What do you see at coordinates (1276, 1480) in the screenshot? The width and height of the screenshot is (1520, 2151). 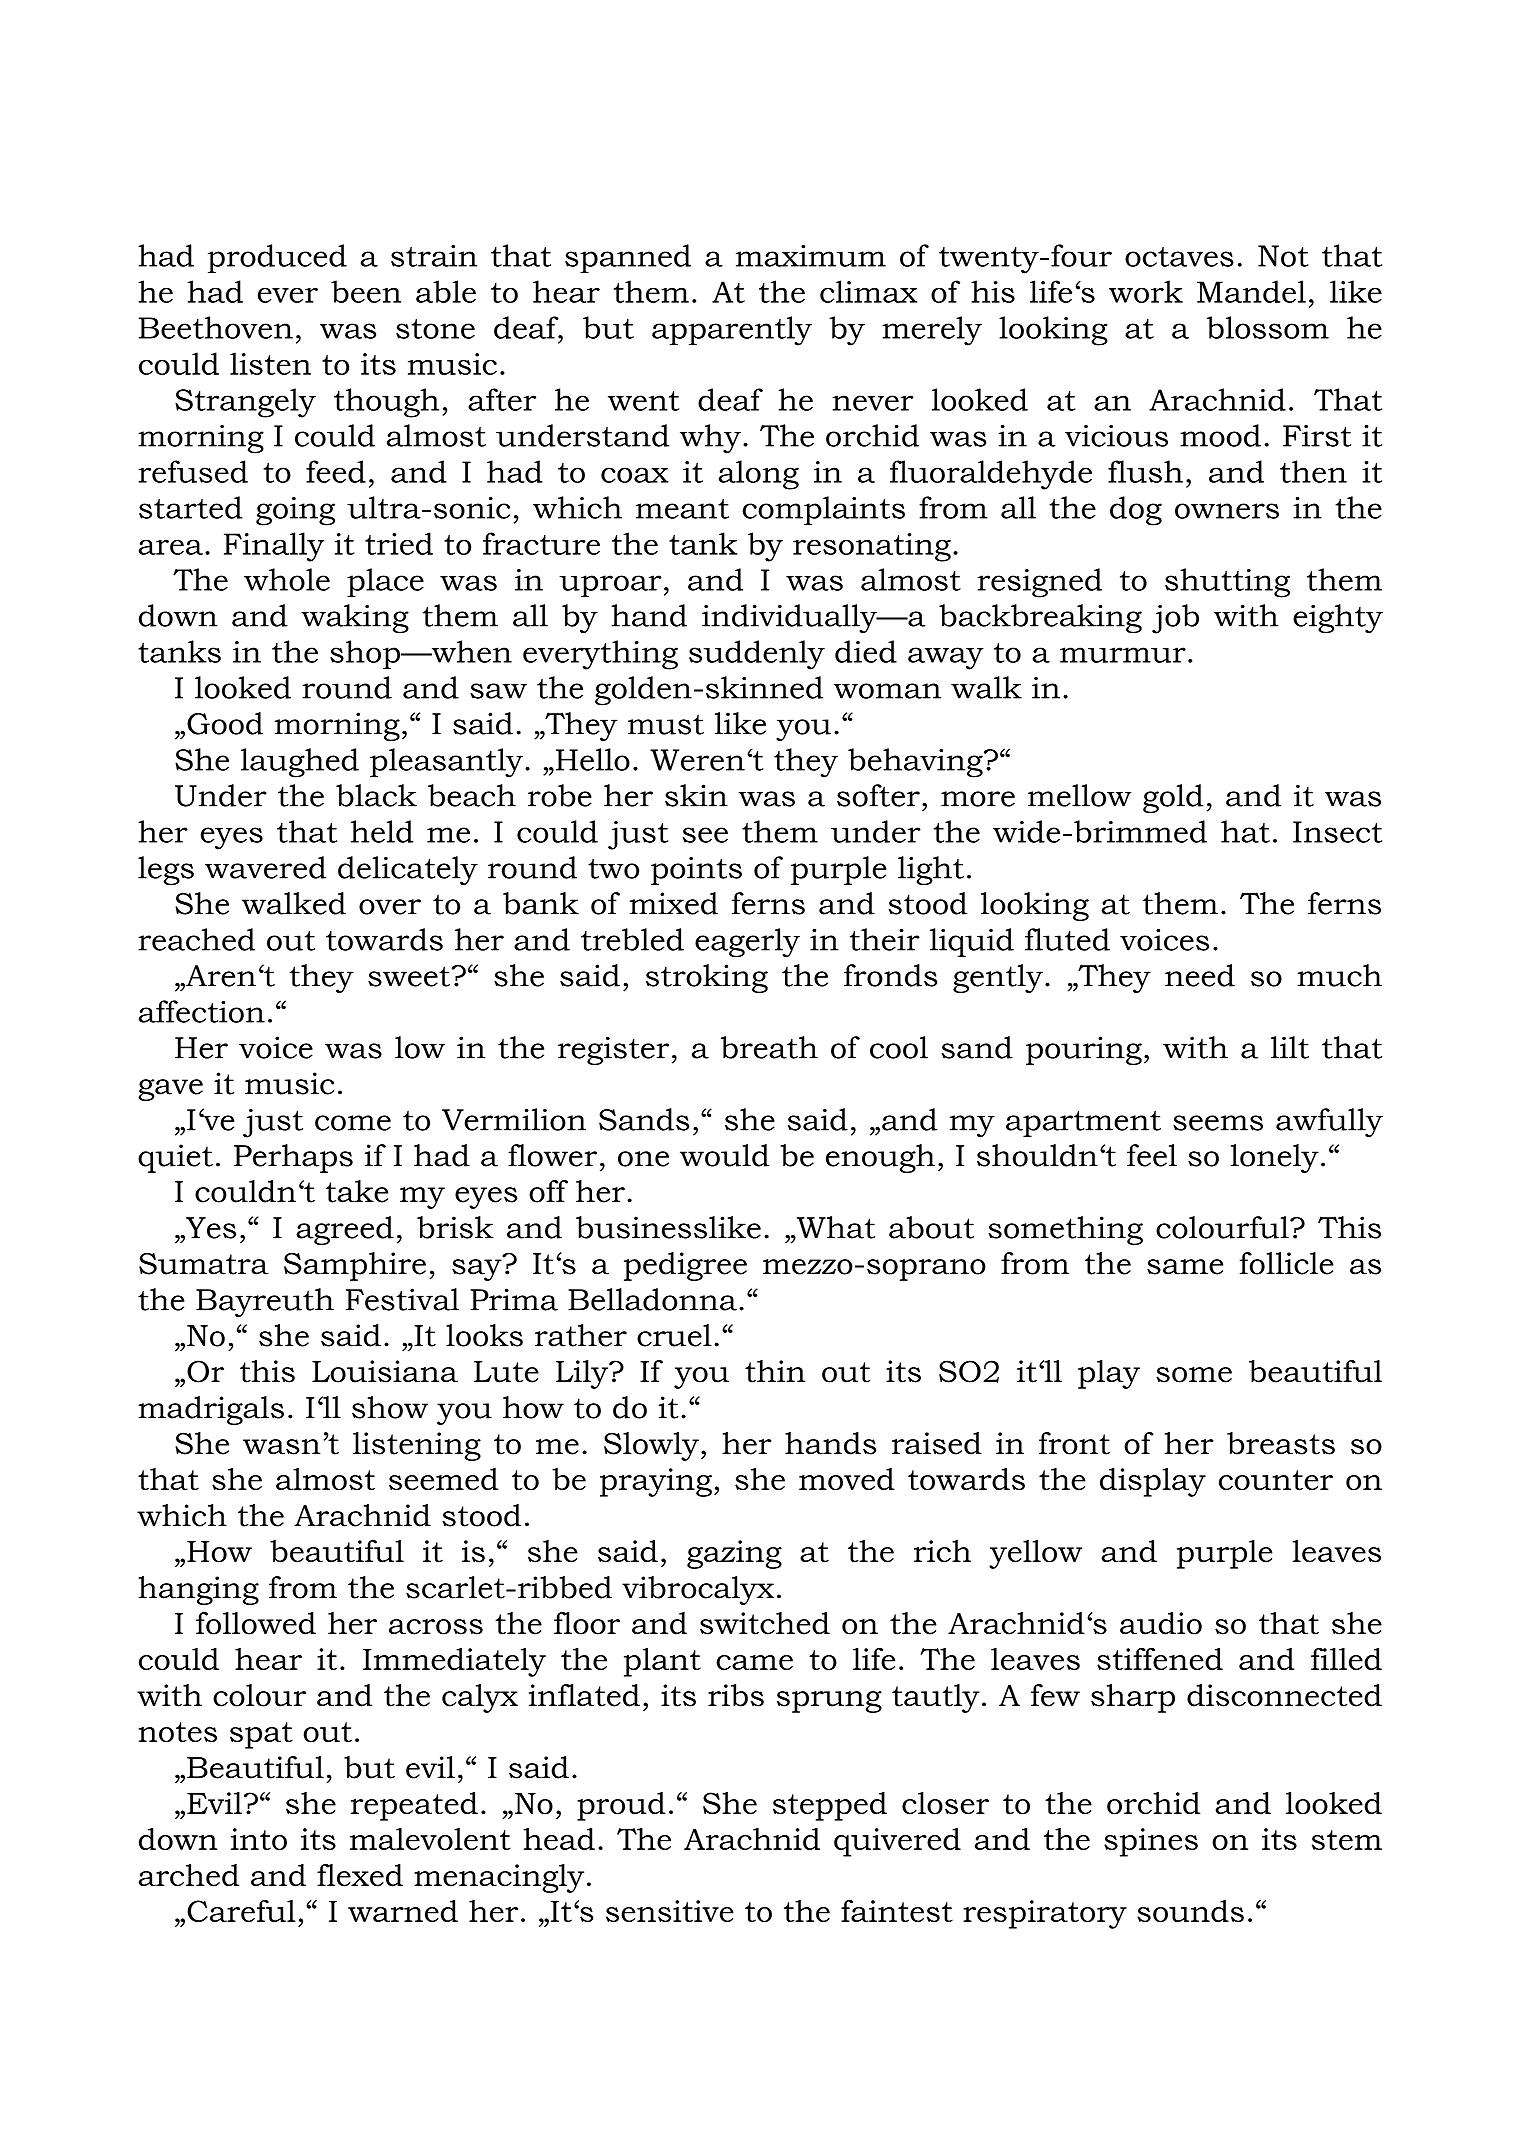 I see `counter` at bounding box center [1276, 1480].
